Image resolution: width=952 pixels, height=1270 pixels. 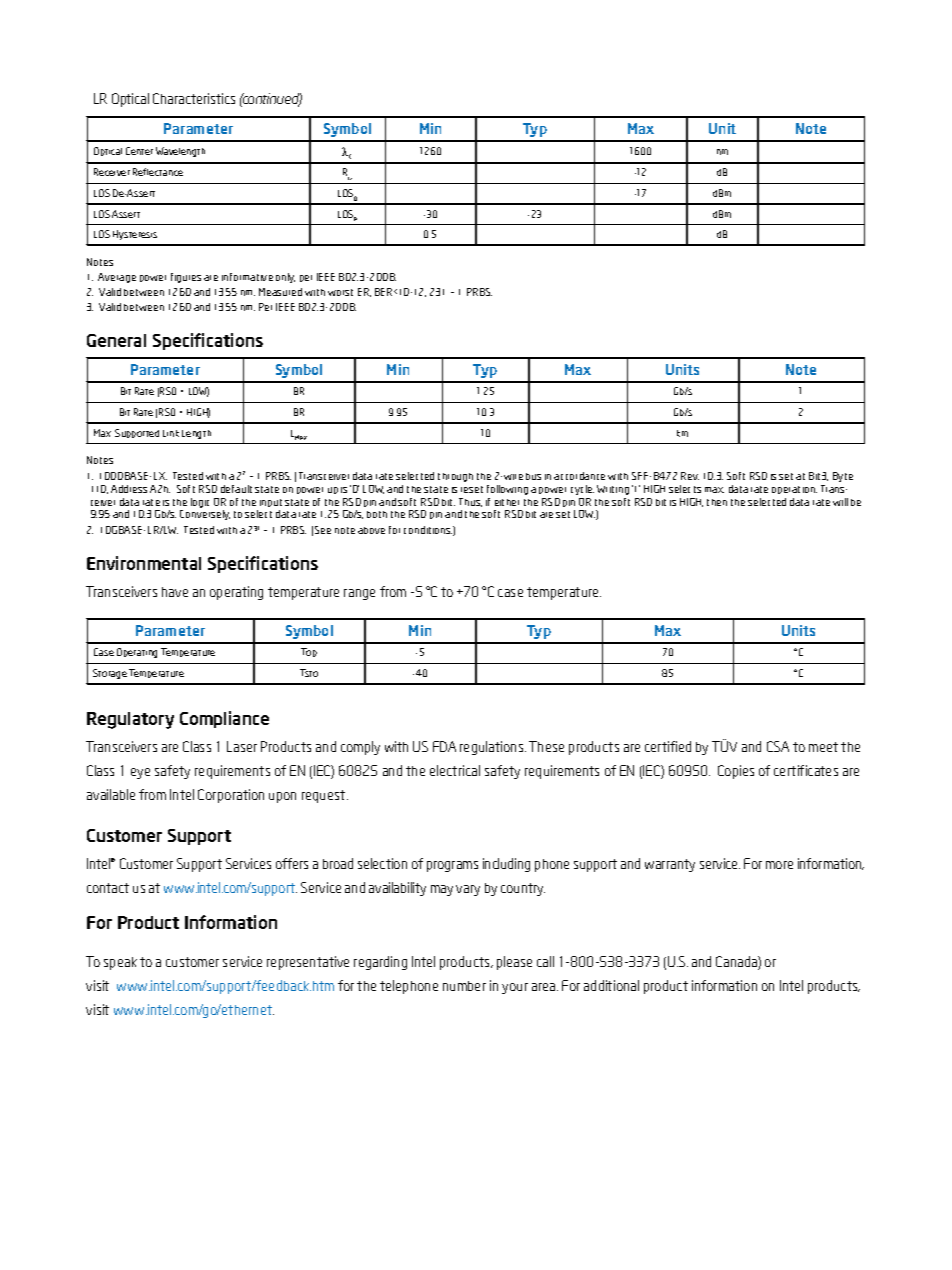 I want to click on Conversely, so click(x=205, y=515).
